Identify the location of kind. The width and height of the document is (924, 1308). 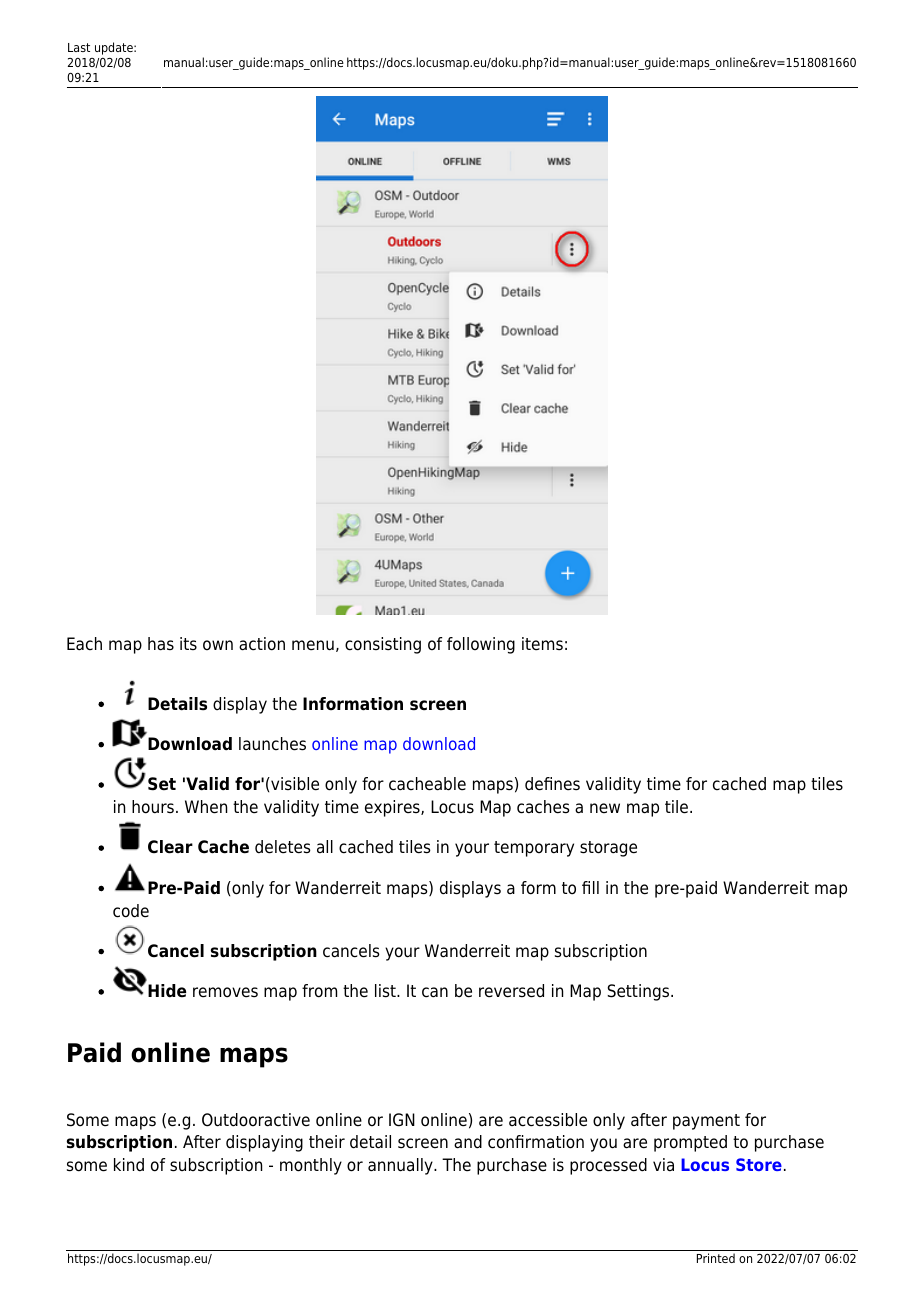
(129, 1165).
